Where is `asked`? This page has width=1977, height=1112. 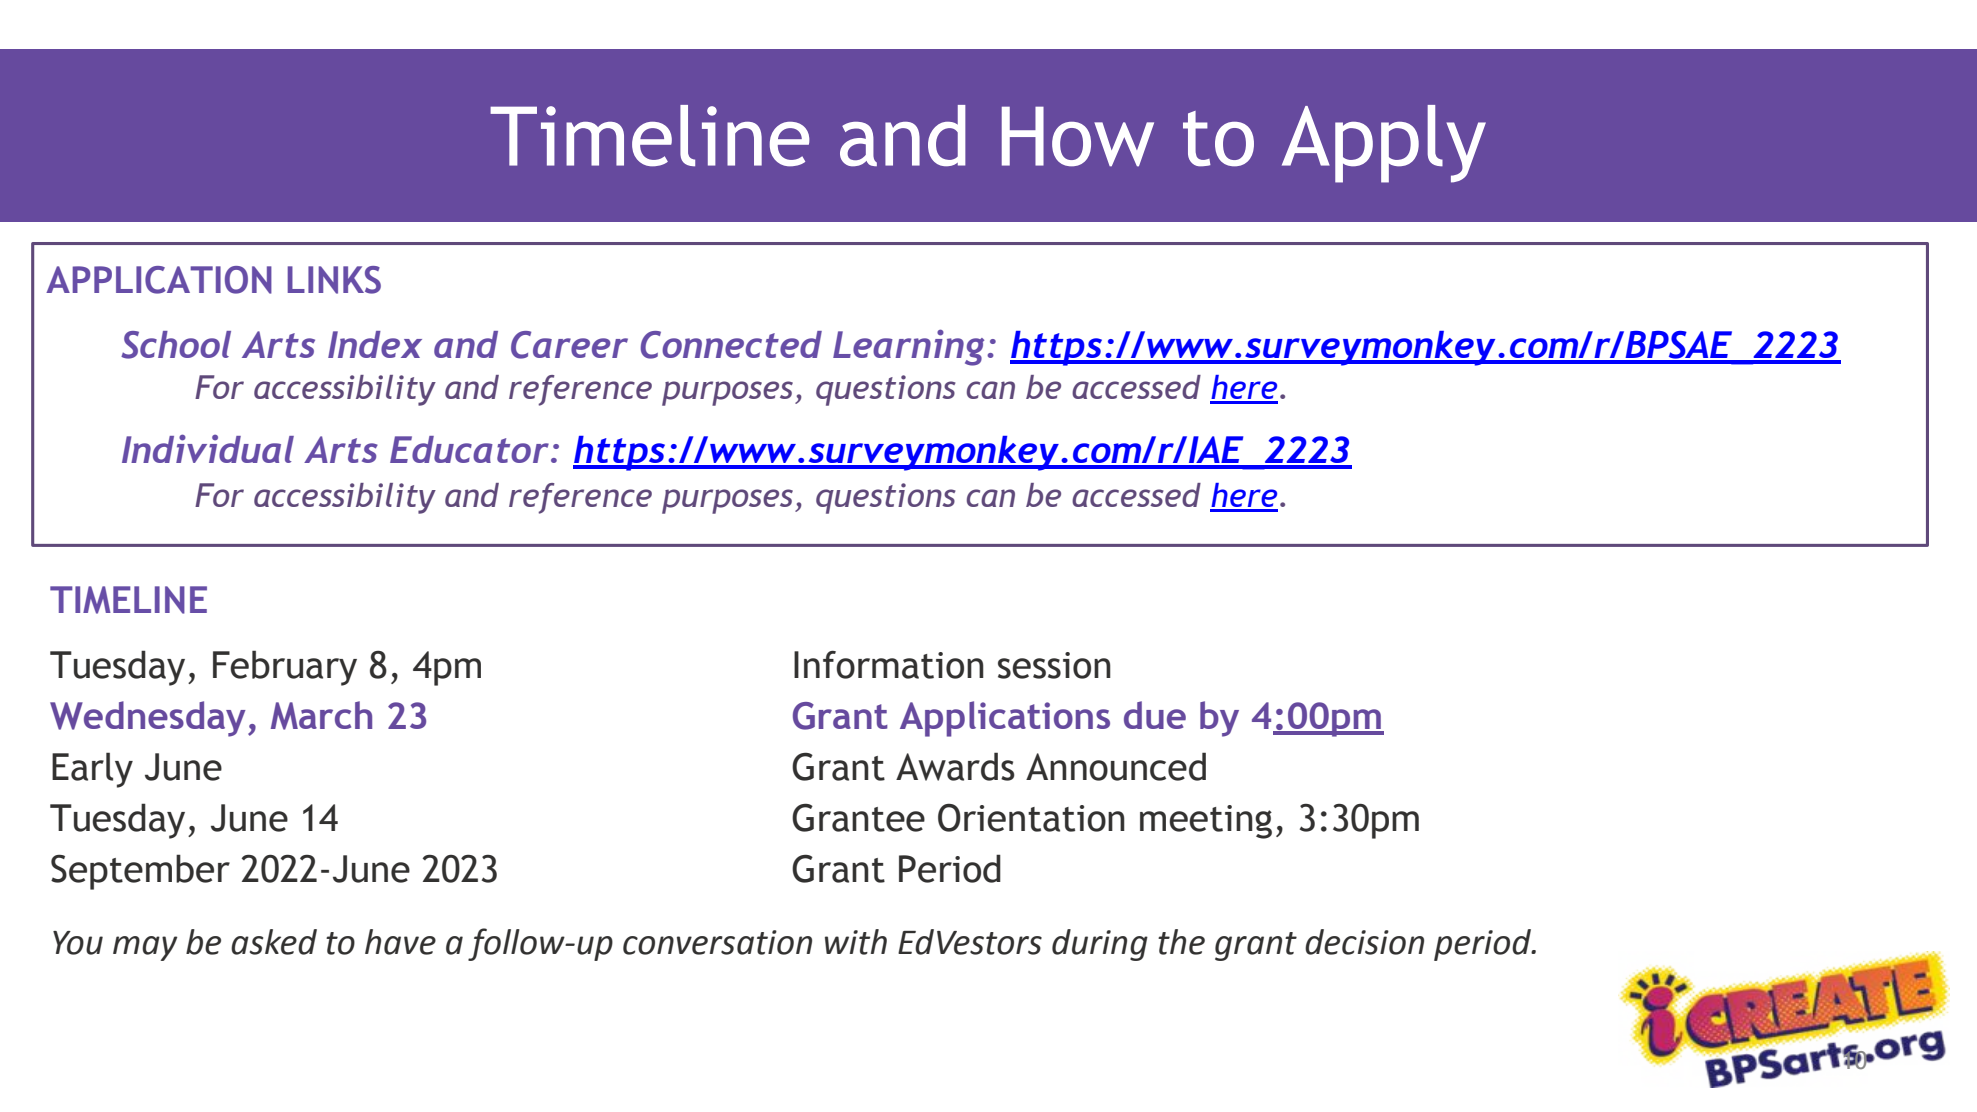
asked is located at coordinates (274, 942).
